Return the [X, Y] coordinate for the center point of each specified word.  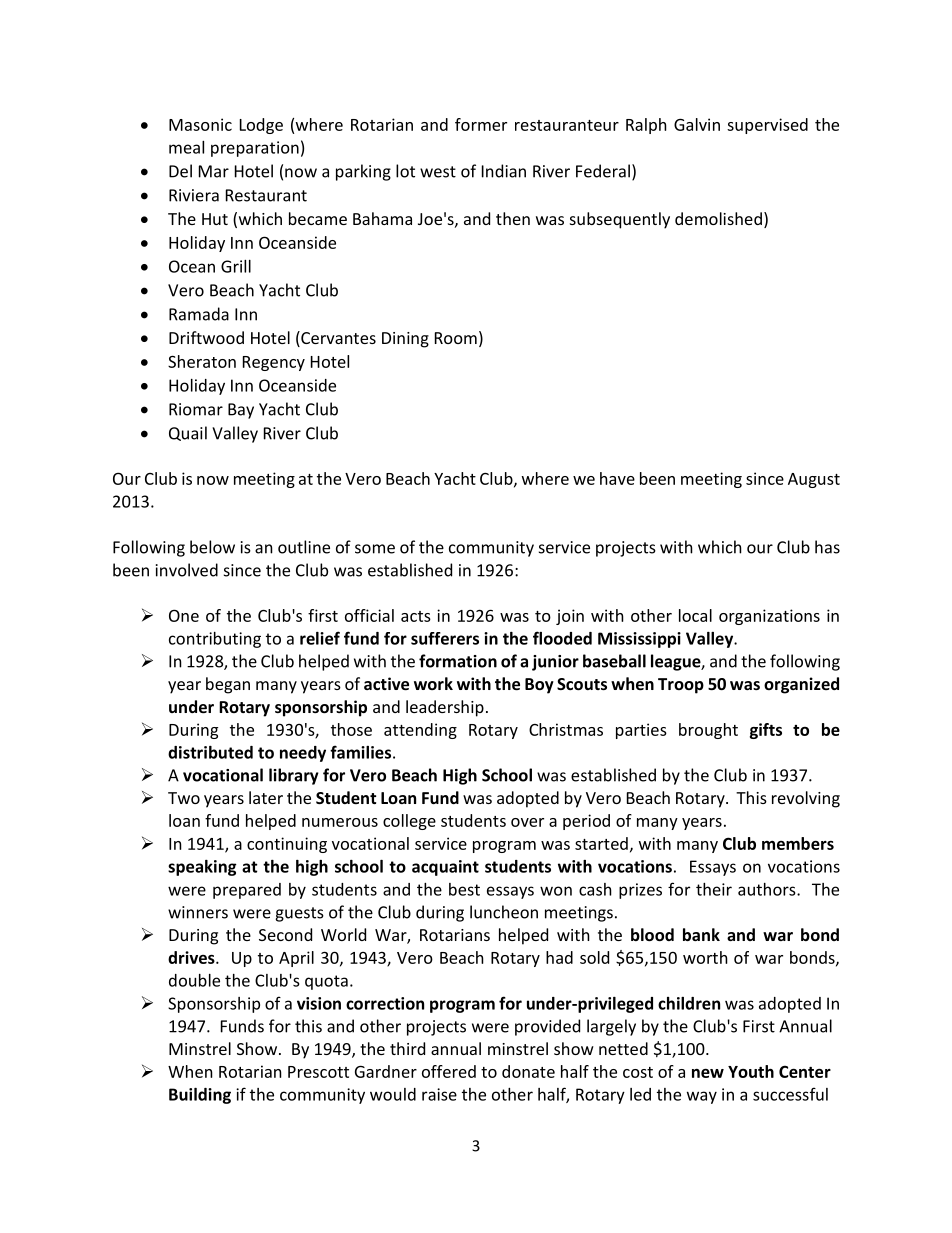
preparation [255, 149]
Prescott [318, 1072]
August [814, 480]
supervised [767, 126]
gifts [766, 731]
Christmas [566, 729]
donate [528, 1071]
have [617, 478]
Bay [241, 411]
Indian [504, 171]
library [294, 776]
